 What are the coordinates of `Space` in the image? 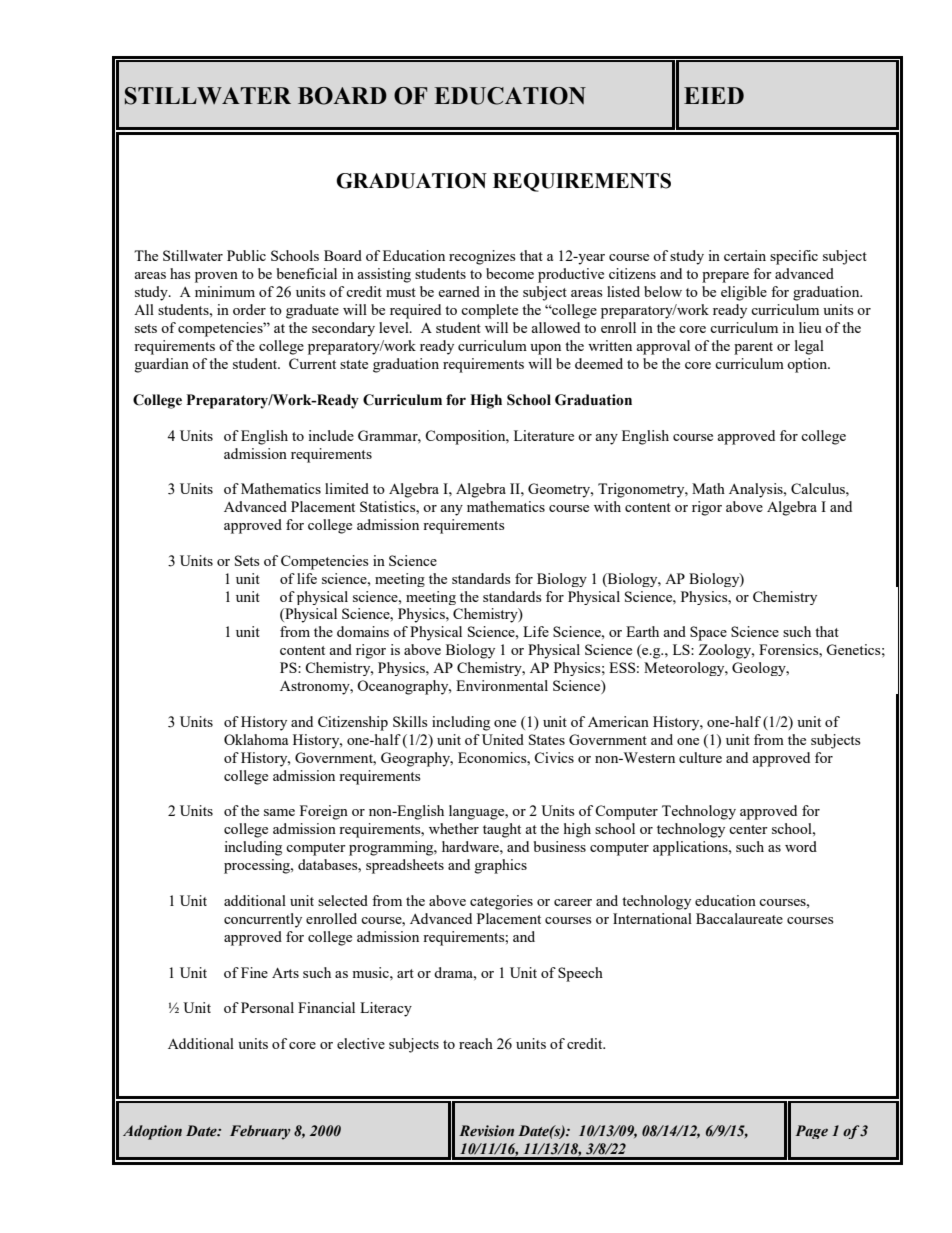 It's located at (708, 633).
